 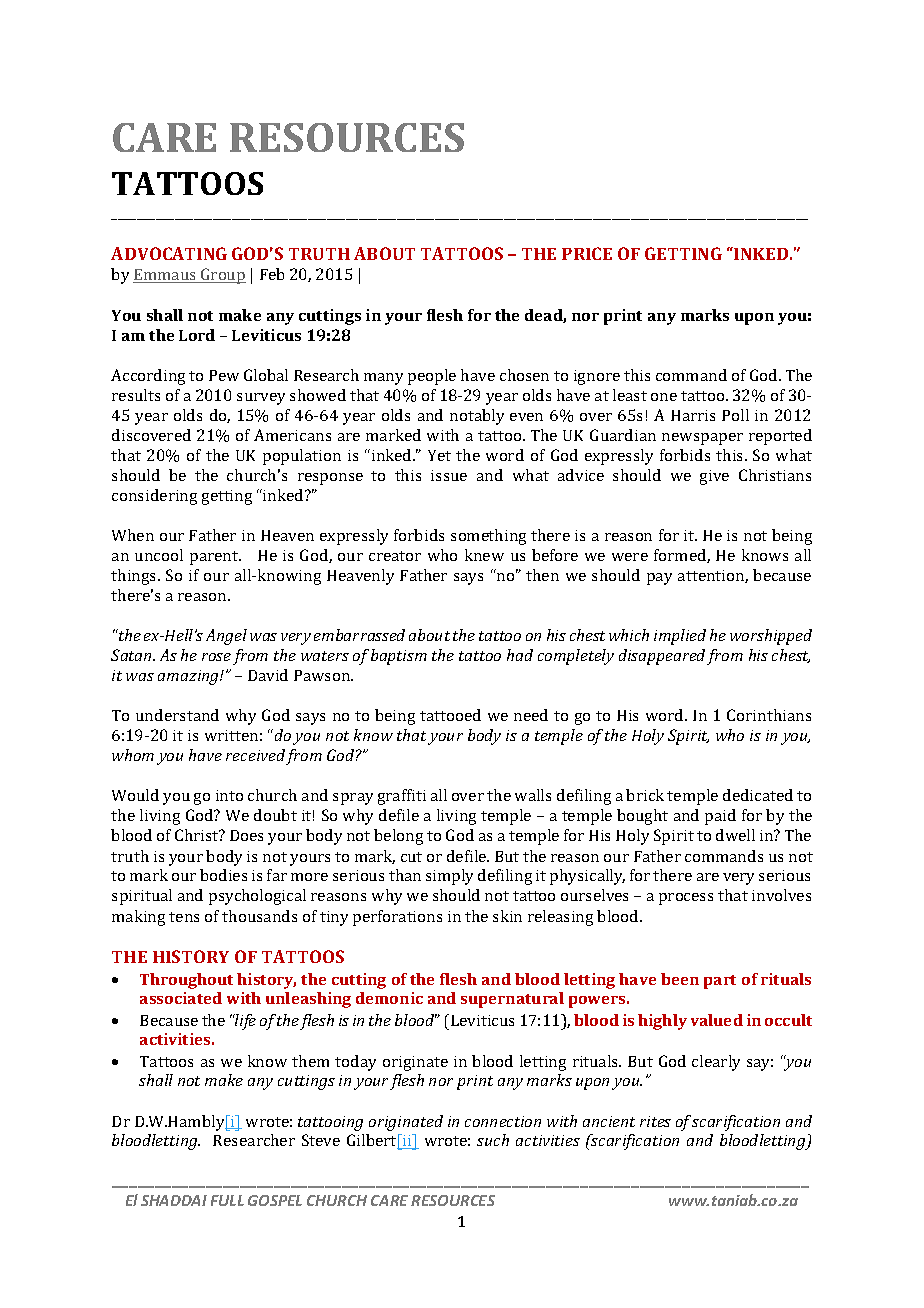 What do you see at coordinates (449, 475) in the screenshot?
I see `issue` at bounding box center [449, 475].
